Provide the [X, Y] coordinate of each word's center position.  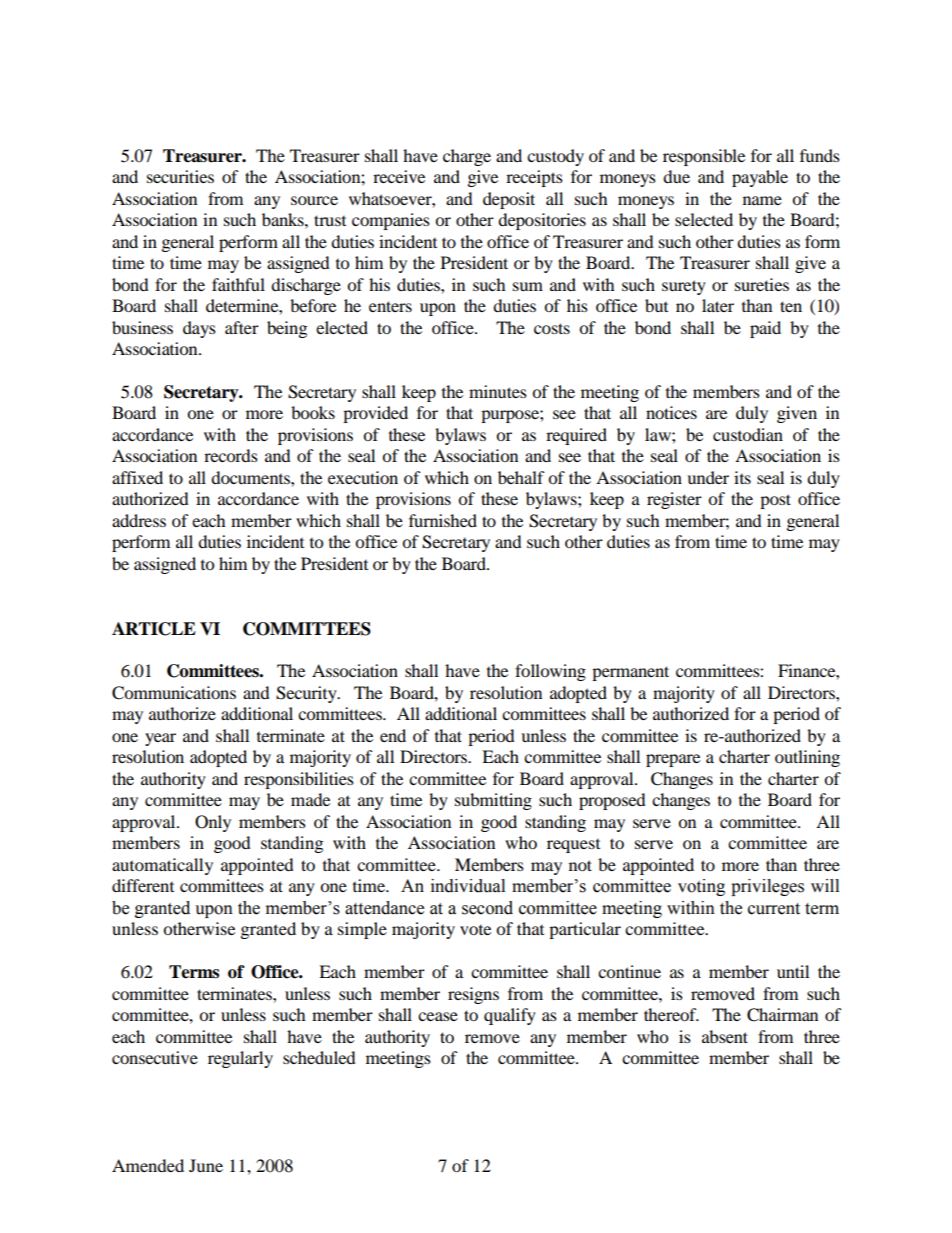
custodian [748, 434]
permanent [630, 673]
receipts [534, 178]
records [231, 455]
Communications [174, 693]
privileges [767, 887]
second [487, 908]
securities [180, 176]
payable [760, 178]
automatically [162, 866]
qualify [510, 1016]
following [550, 672]
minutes [498, 391]
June [206, 1165]
